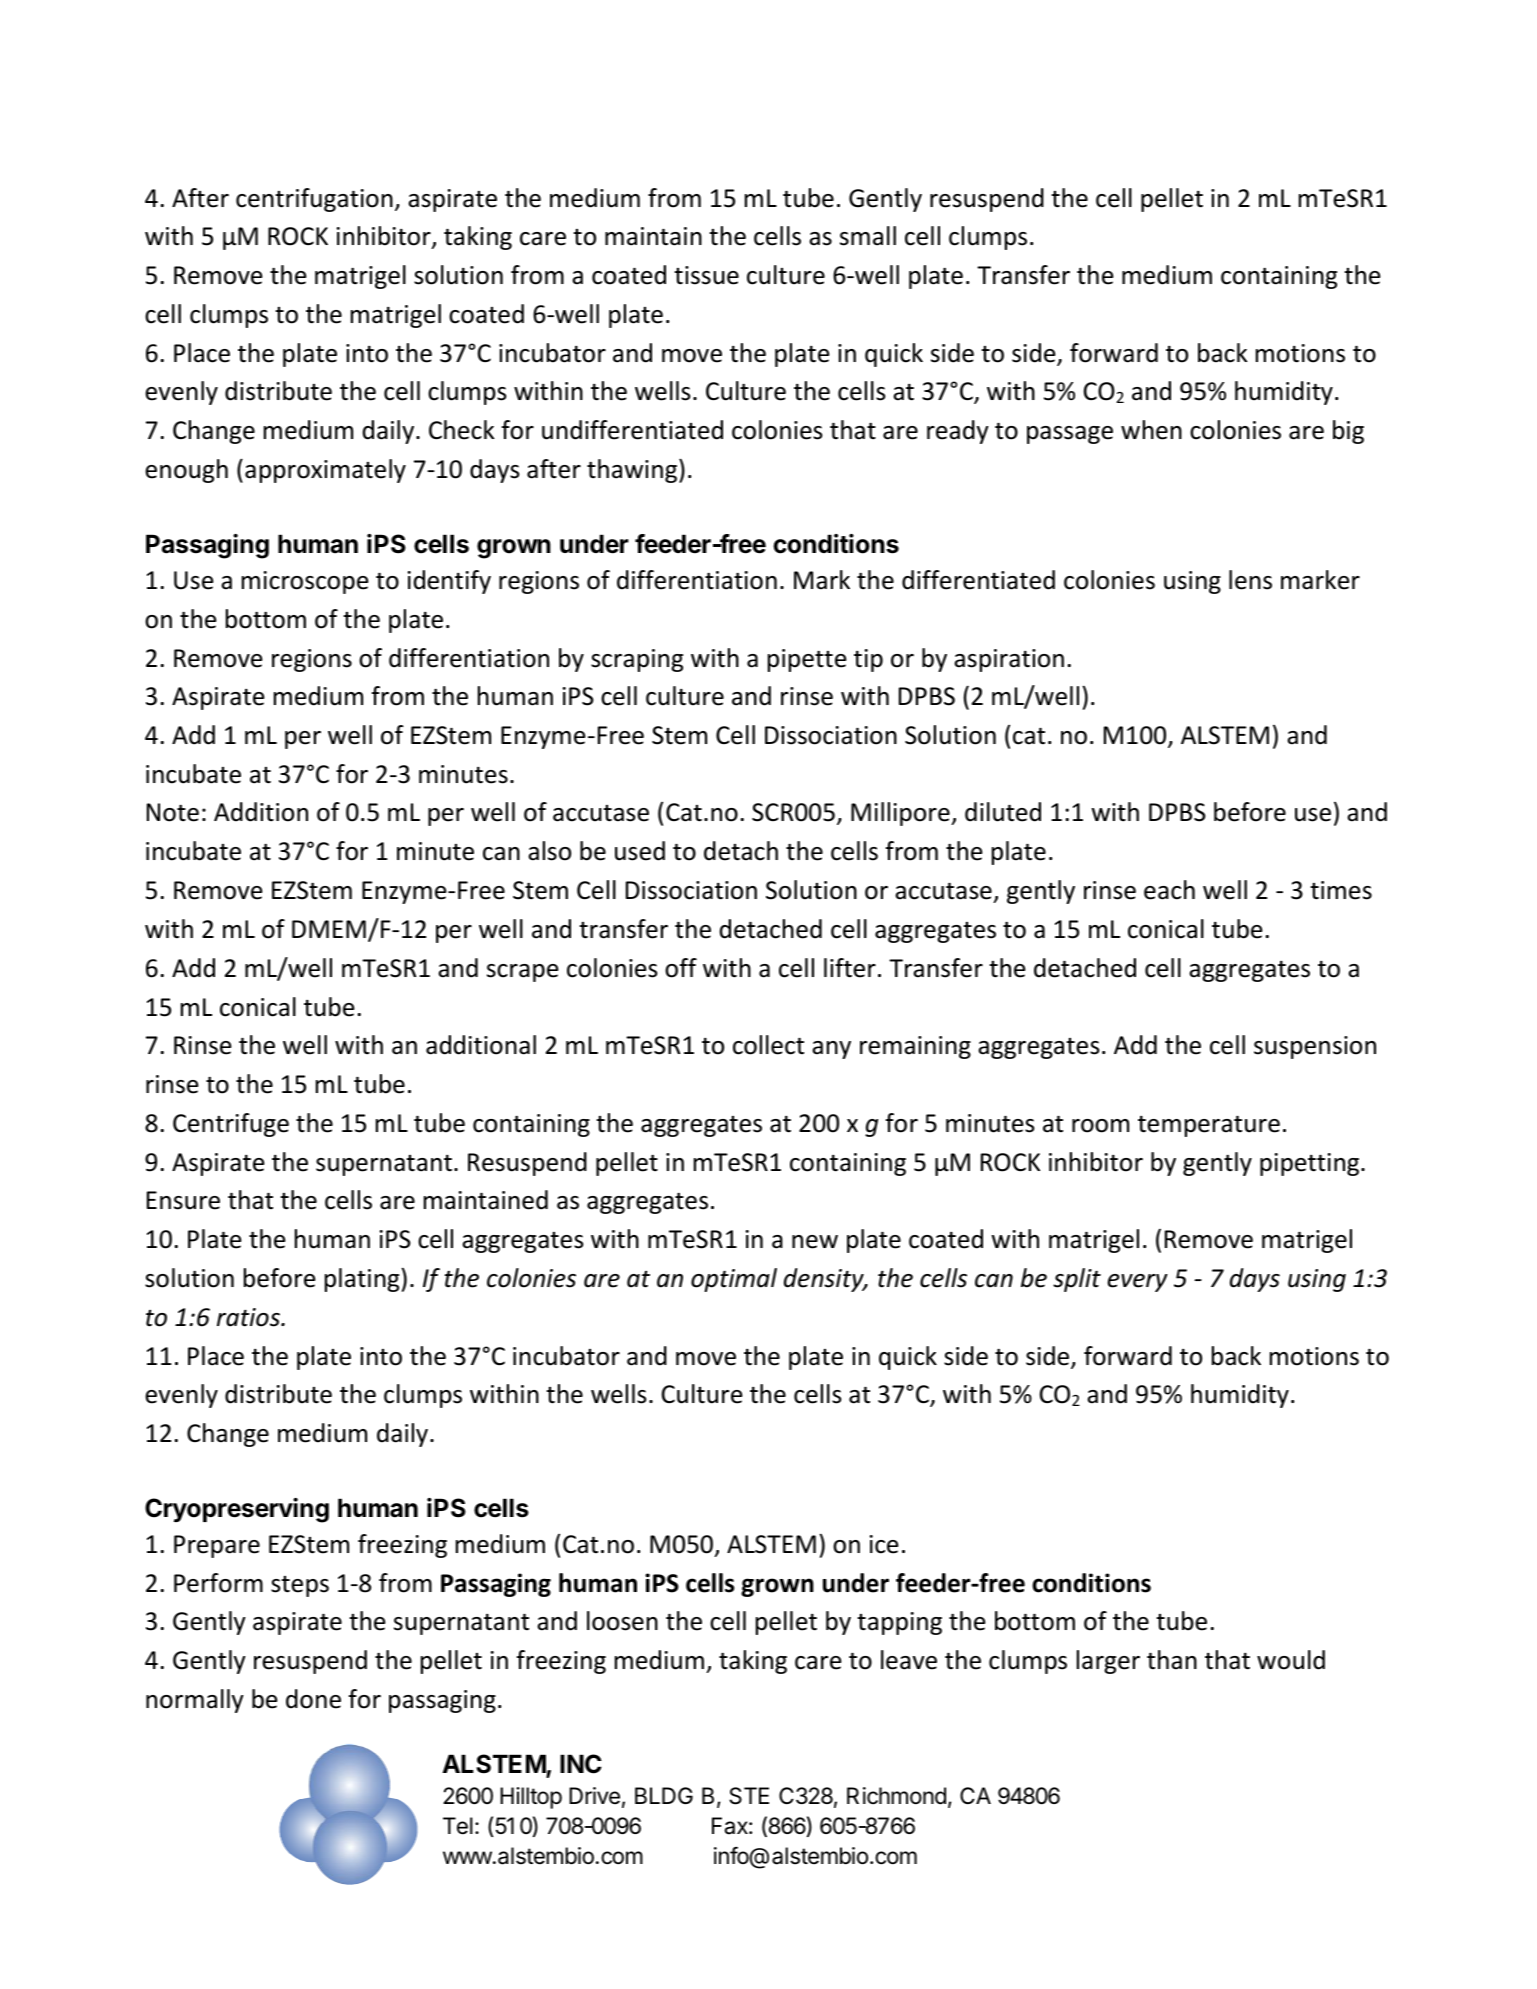 The image size is (1537, 1989). Describe the element at coordinates (231, 1125) in the image. I see `Centrifuge` at that location.
